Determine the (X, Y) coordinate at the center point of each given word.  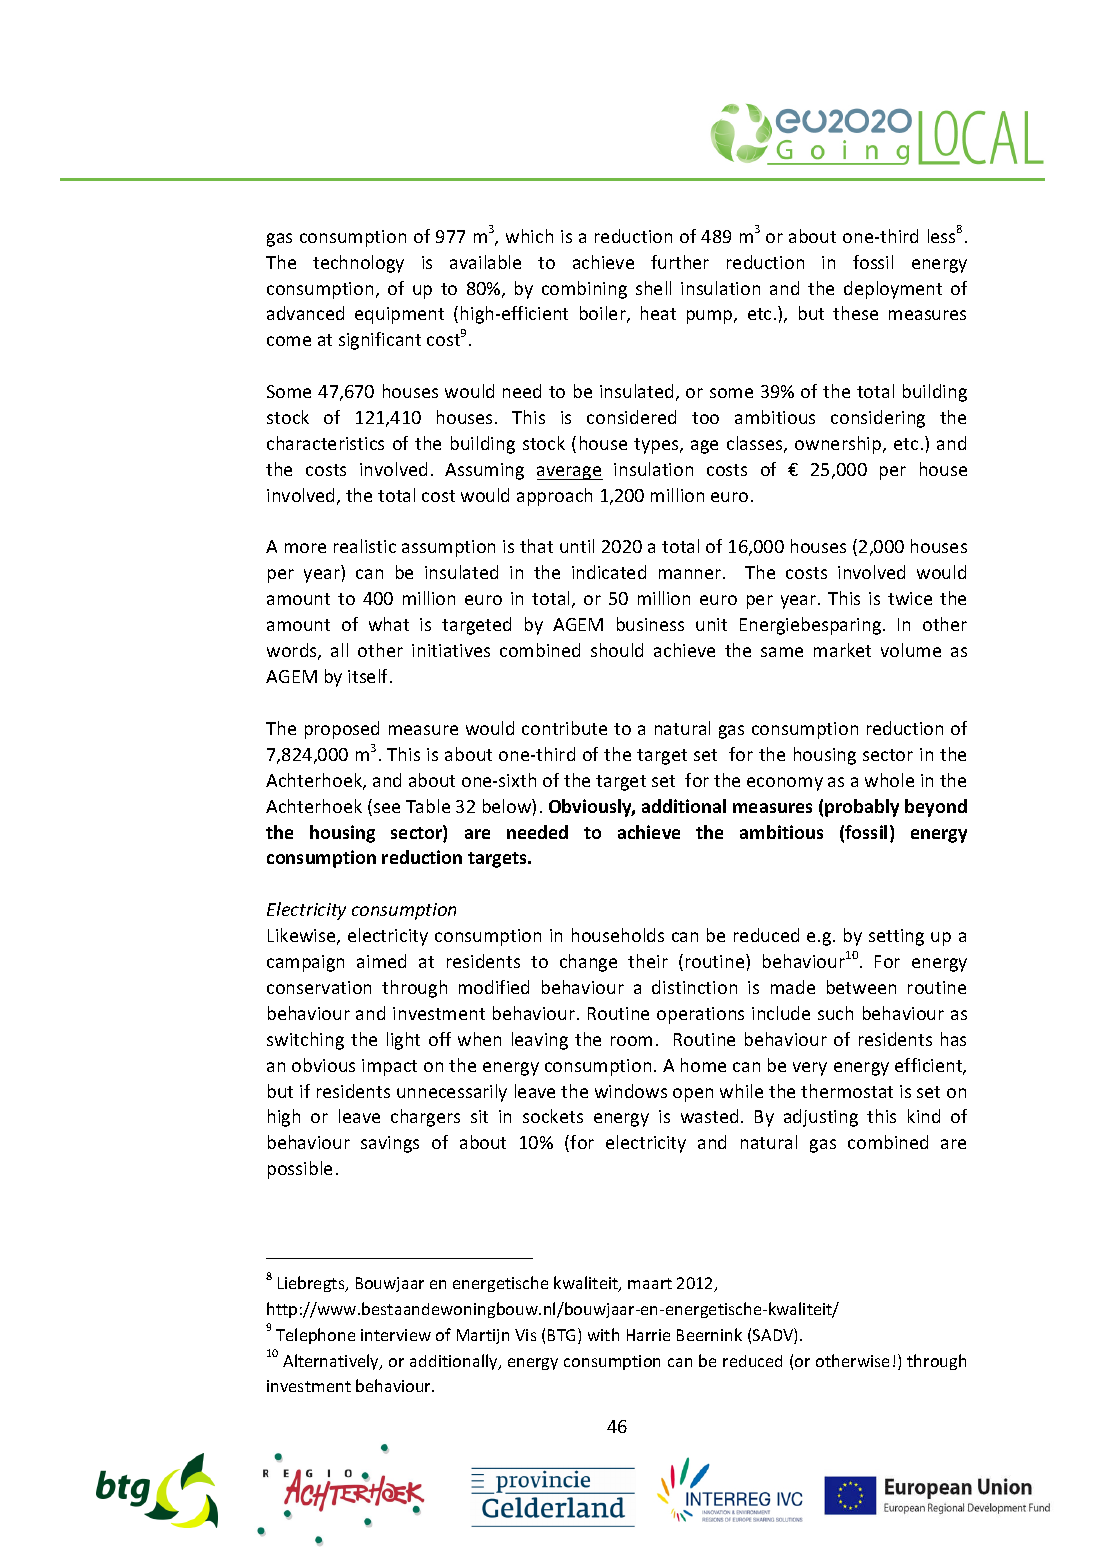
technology (358, 264)
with (603, 1334)
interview (396, 1335)
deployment (893, 290)
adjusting (821, 1118)
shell (653, 288)
